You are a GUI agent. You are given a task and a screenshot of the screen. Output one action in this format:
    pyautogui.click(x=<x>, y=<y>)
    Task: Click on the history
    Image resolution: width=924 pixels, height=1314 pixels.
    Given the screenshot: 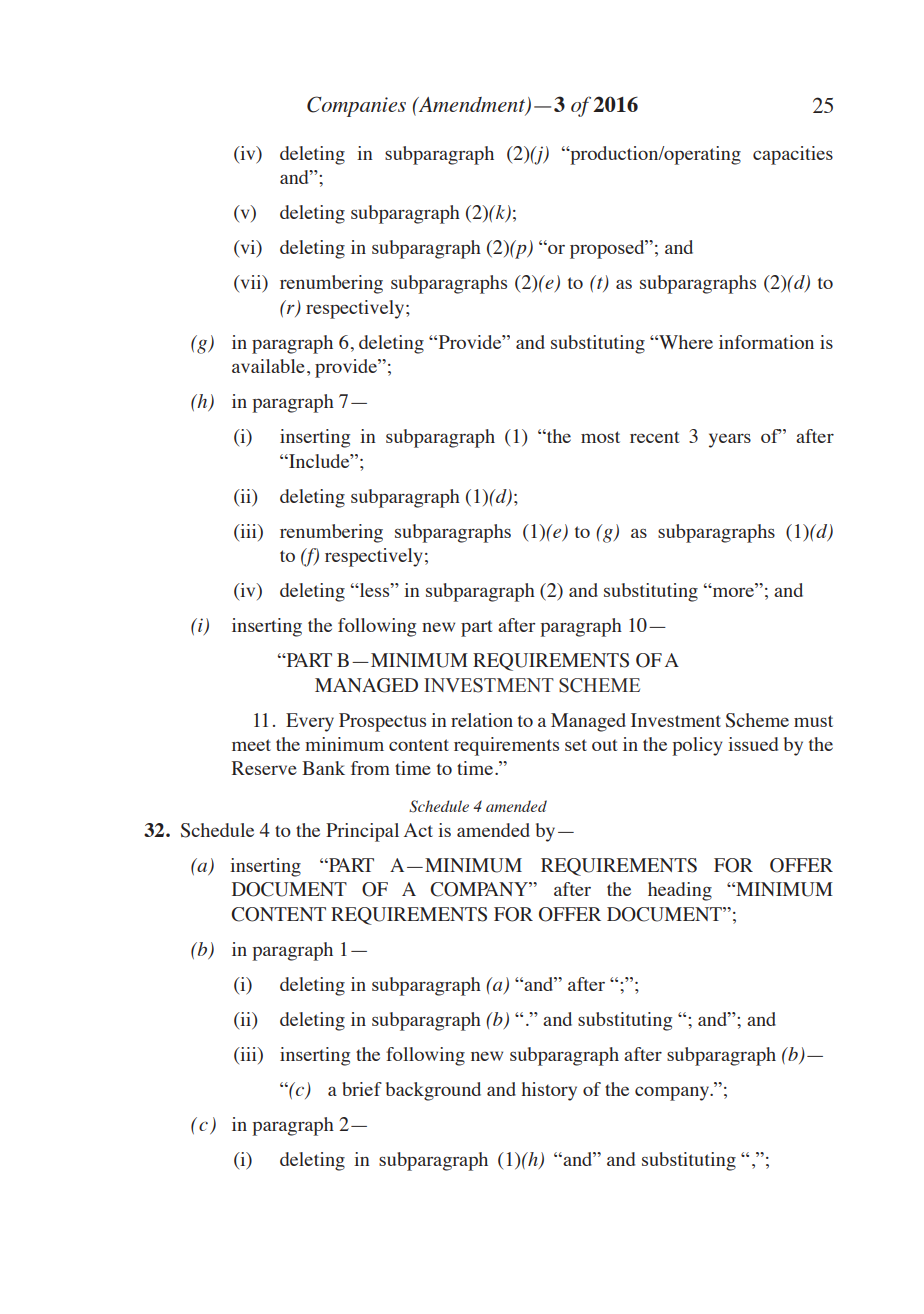 What is the action you would take?
    pyautogui.click(x=549, y=1091)
